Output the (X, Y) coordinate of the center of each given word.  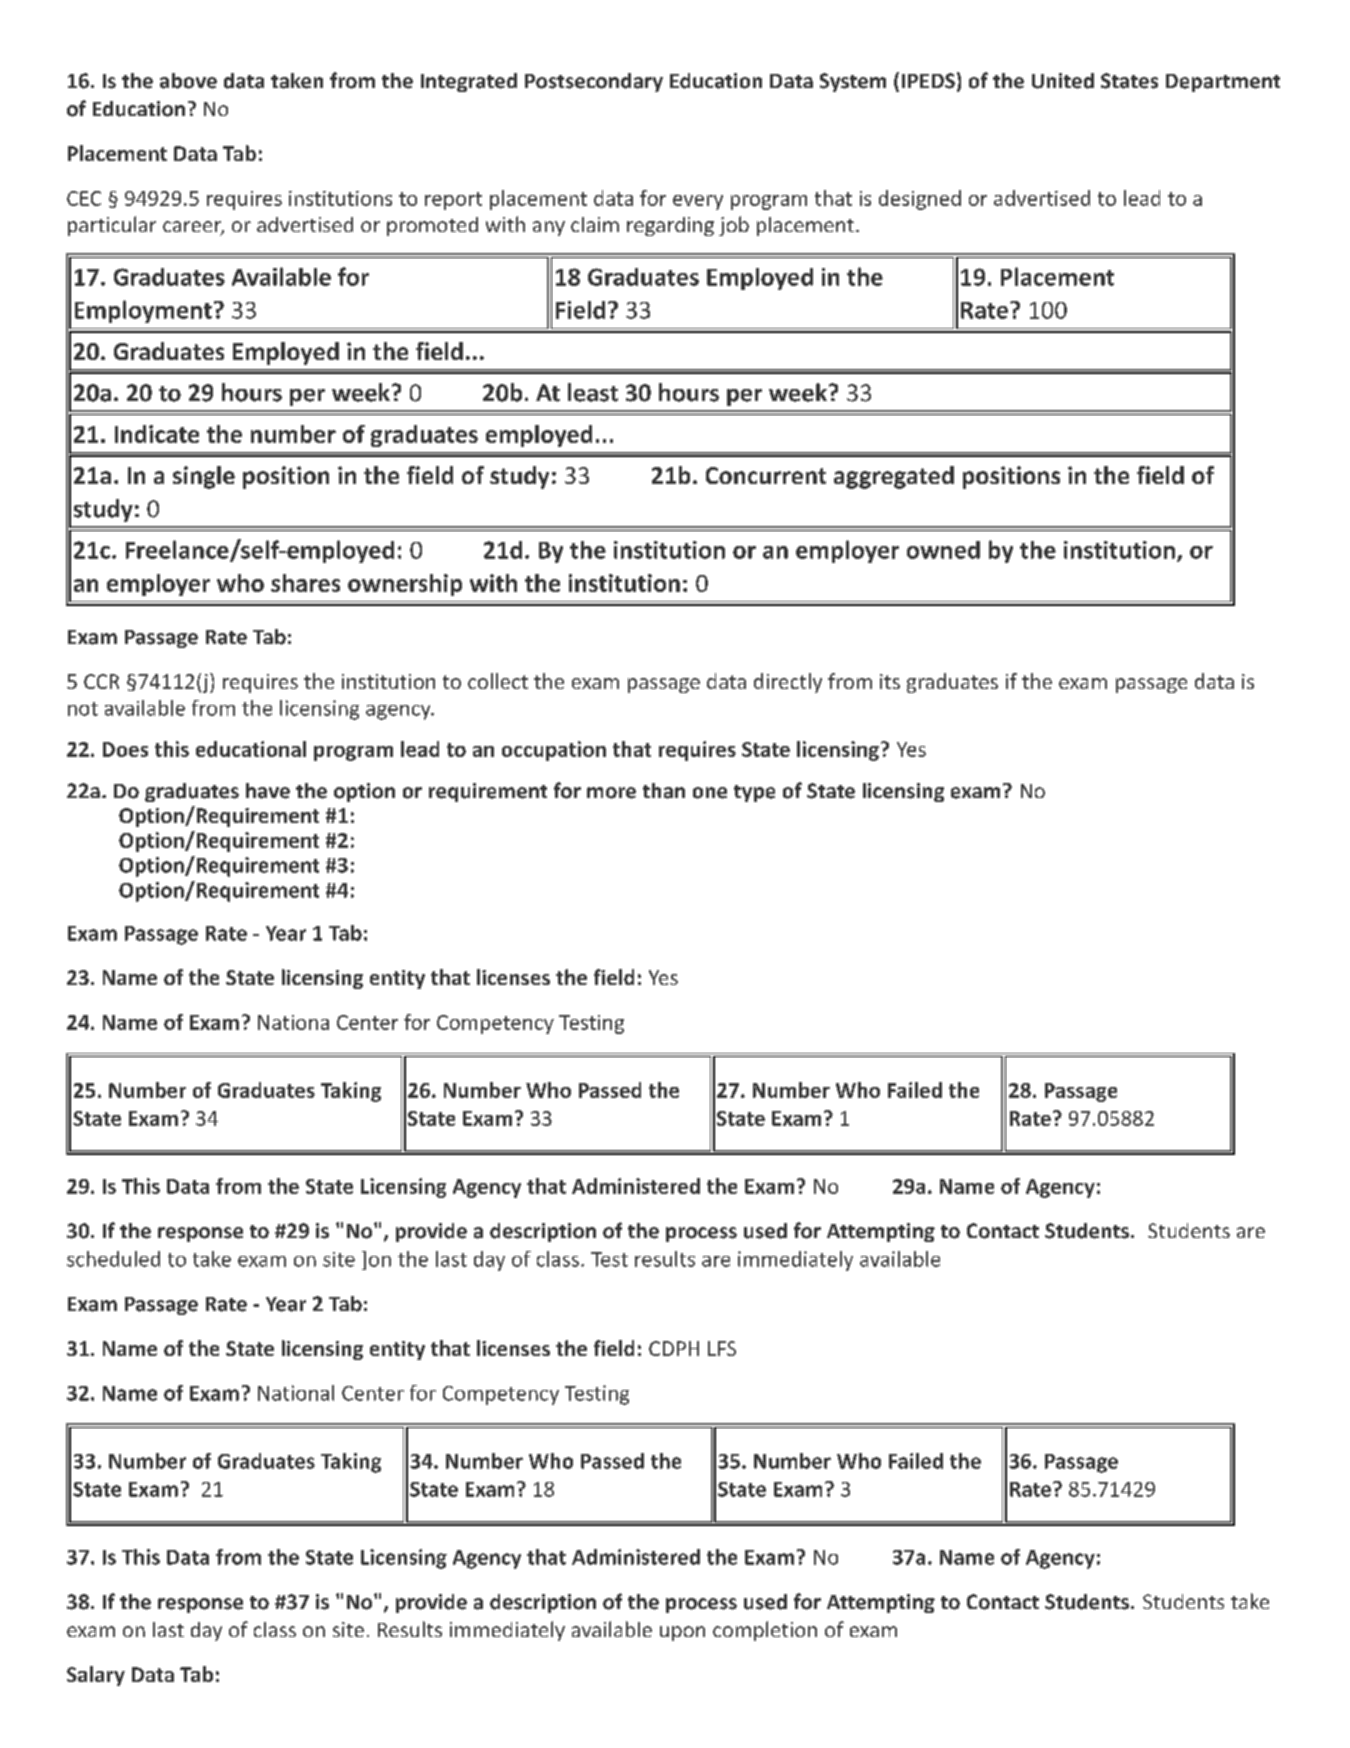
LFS (722, 1348)
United (1063, 81)
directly (788, 683)
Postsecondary (594, 82)
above (188, 81)
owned (943, 550)
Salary (96, 1676)
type (754, 793)
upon (682, 1633)
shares (305, 583)
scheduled (113, 1259)
